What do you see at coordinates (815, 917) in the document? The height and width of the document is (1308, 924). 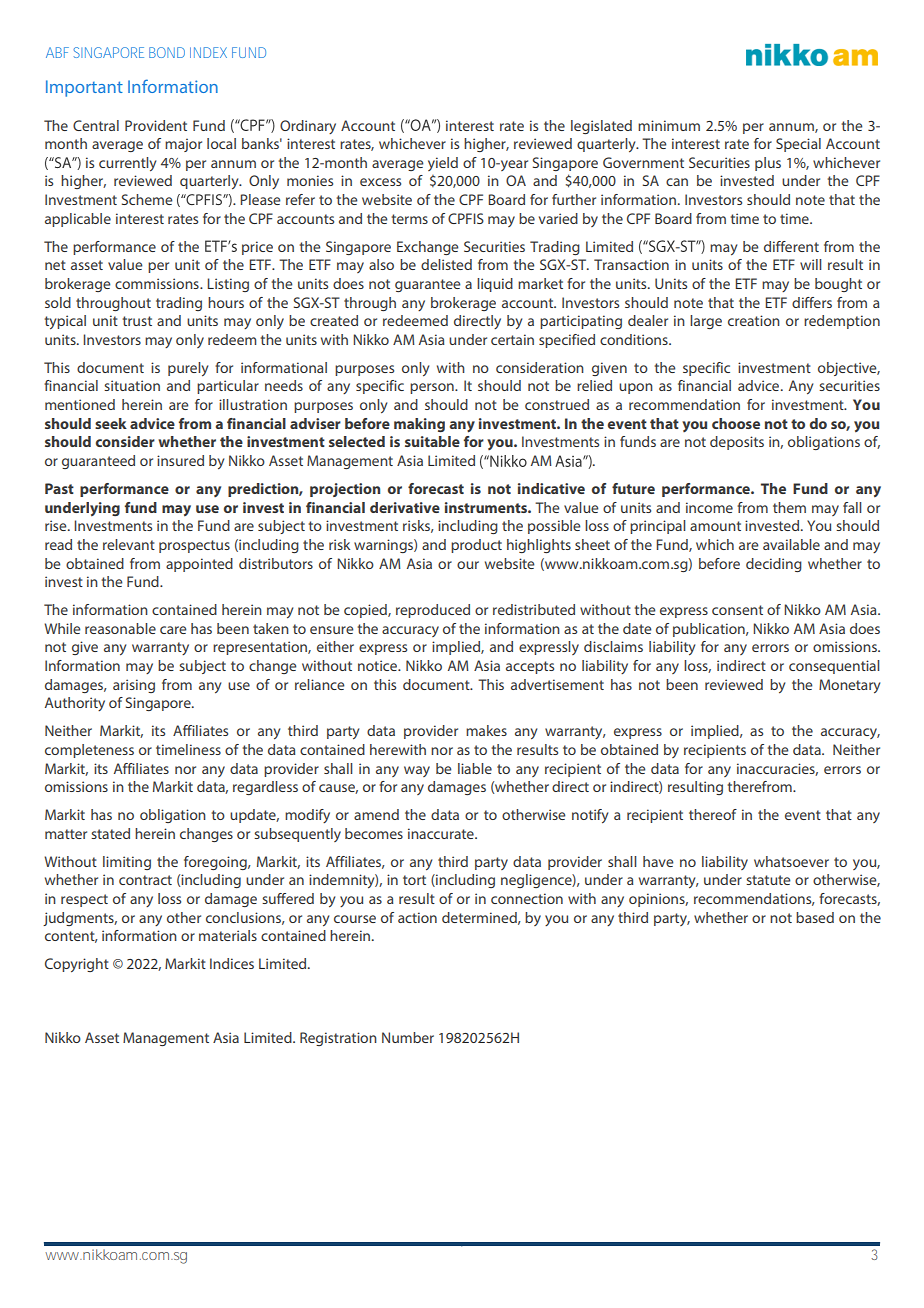 I see `based` at bounding box center [815, 917].
